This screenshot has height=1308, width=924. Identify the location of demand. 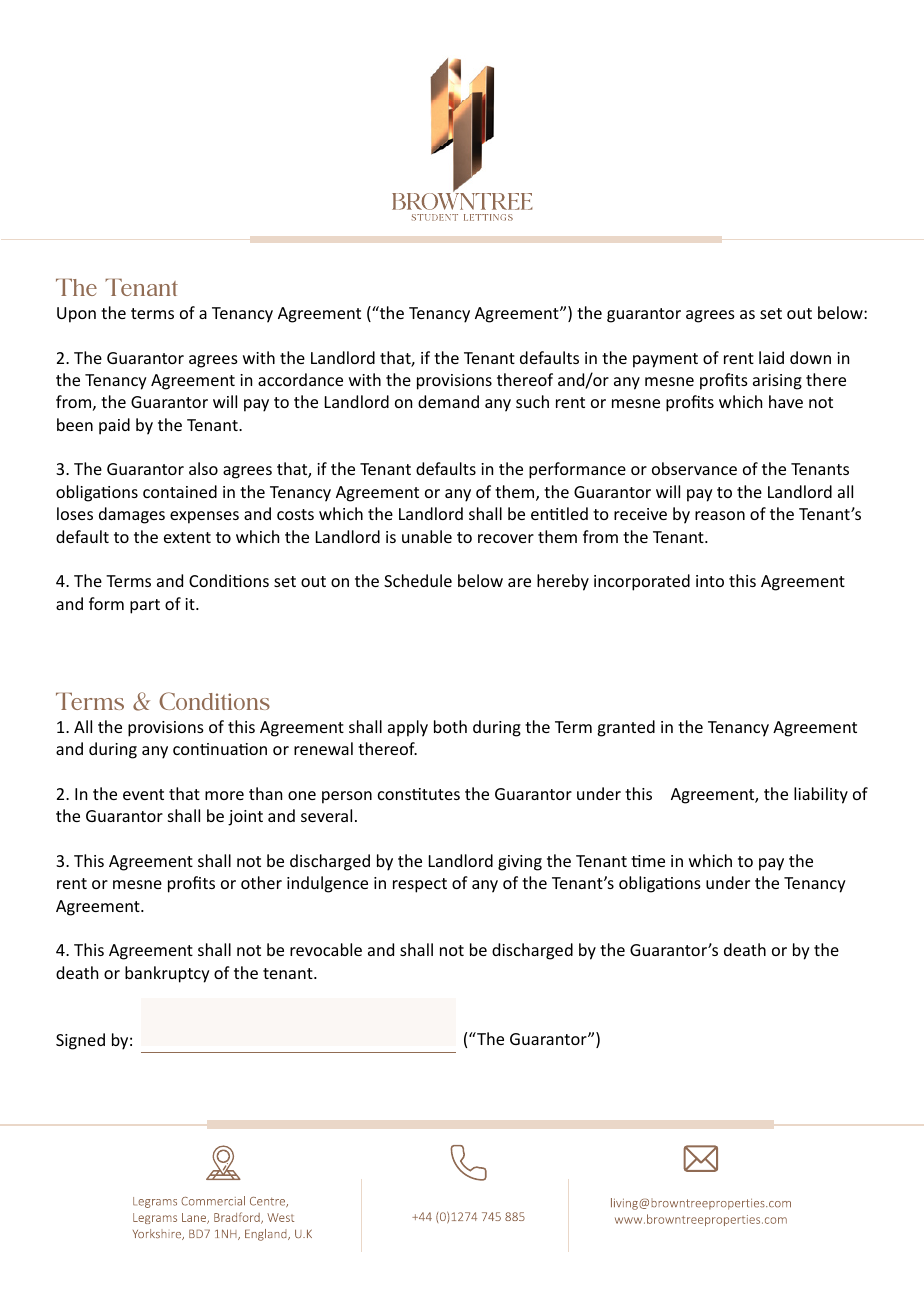
(448, 401).
